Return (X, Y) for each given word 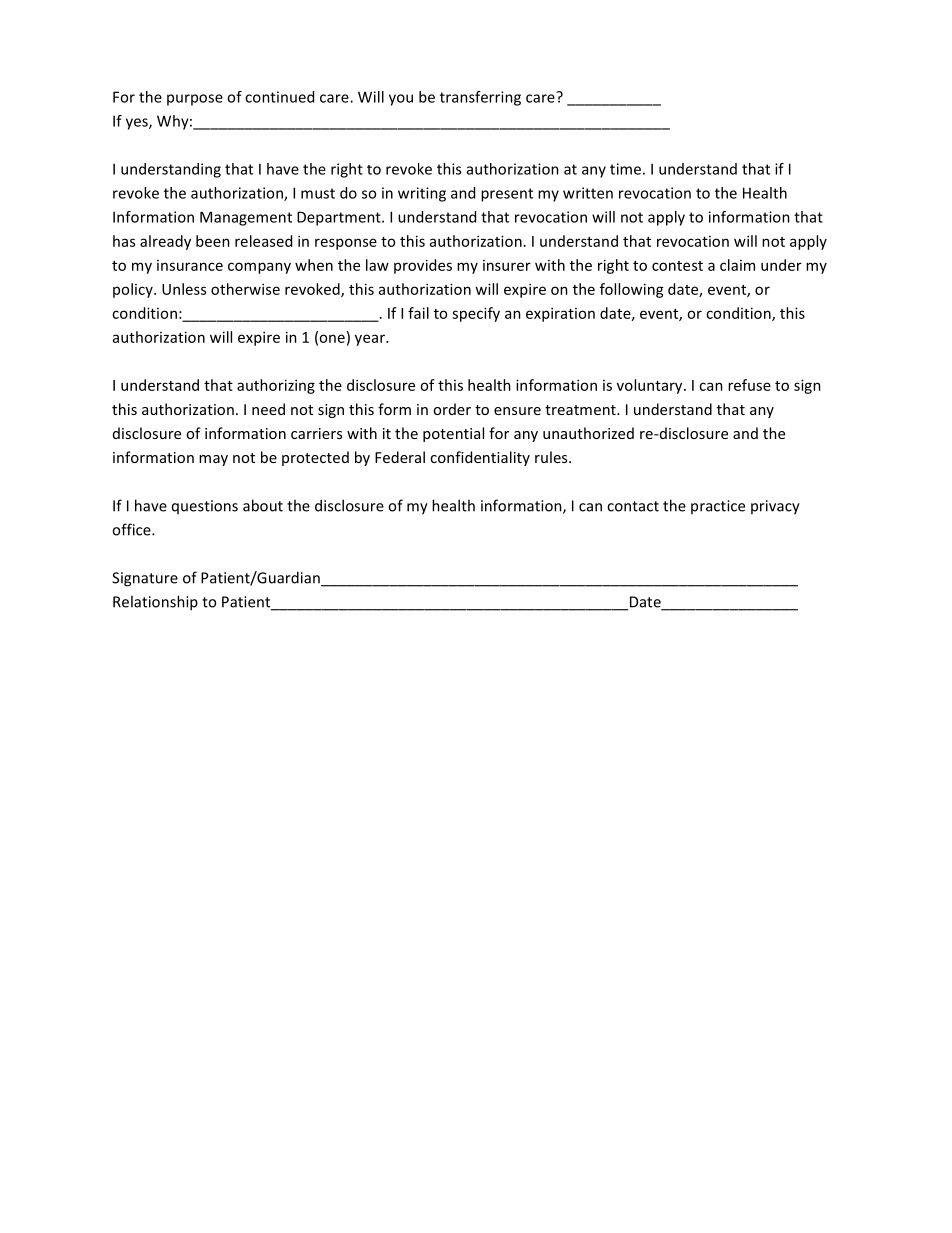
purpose (195, 100)
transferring (480, 98)
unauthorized (588, 433)
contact (633, 506)
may (213, 460)
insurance (190, 265)
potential (453, 434)
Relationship (155, 603)
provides (423, 266)
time (625, 169)
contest (677, 266)
